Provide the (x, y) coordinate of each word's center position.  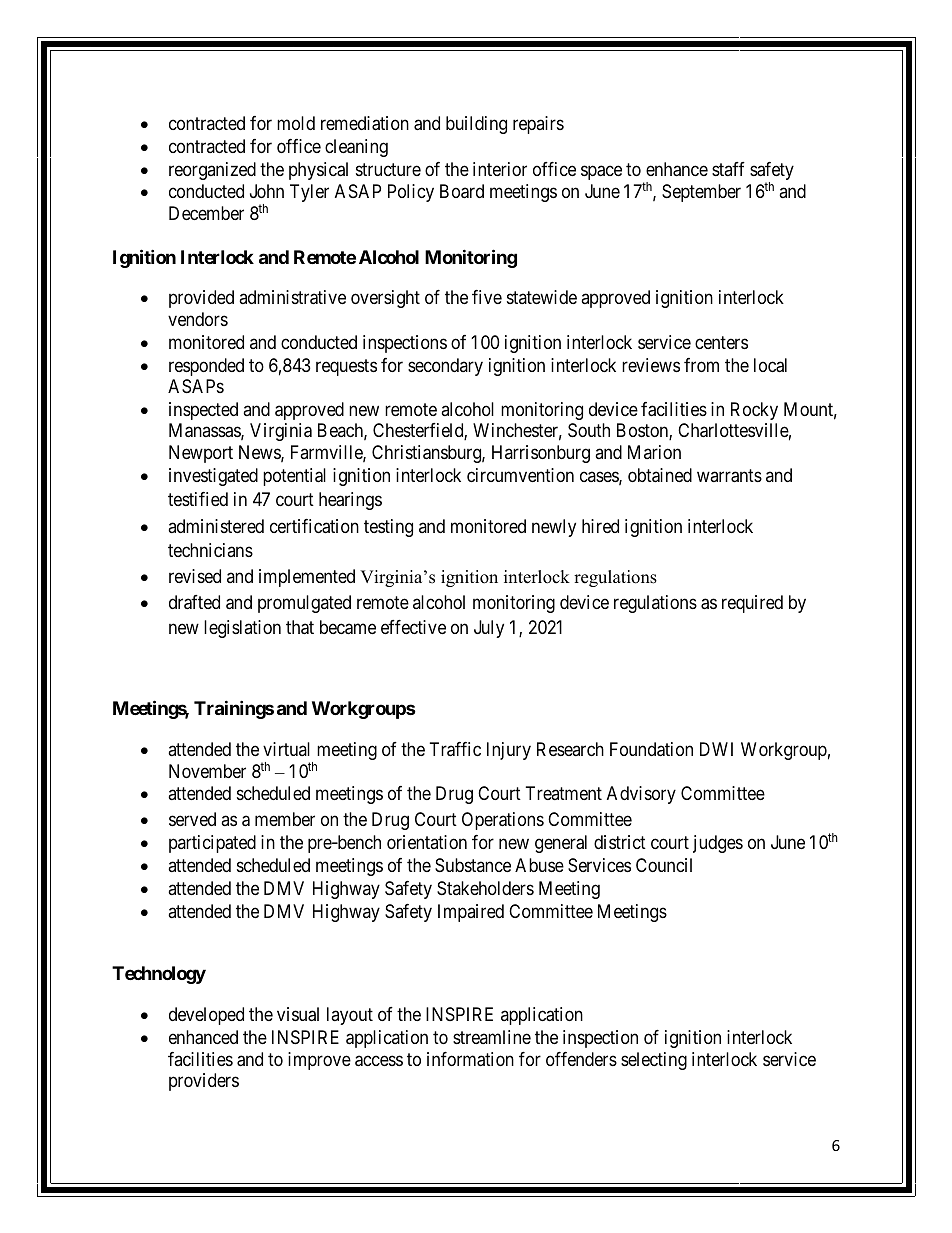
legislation (242, 629)
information (470, 1059)
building (476, 125)
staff (728, 169)
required (752, 604)
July (489, 629)
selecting (654, 1061)
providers (204, 1082)
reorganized (212, 171)
